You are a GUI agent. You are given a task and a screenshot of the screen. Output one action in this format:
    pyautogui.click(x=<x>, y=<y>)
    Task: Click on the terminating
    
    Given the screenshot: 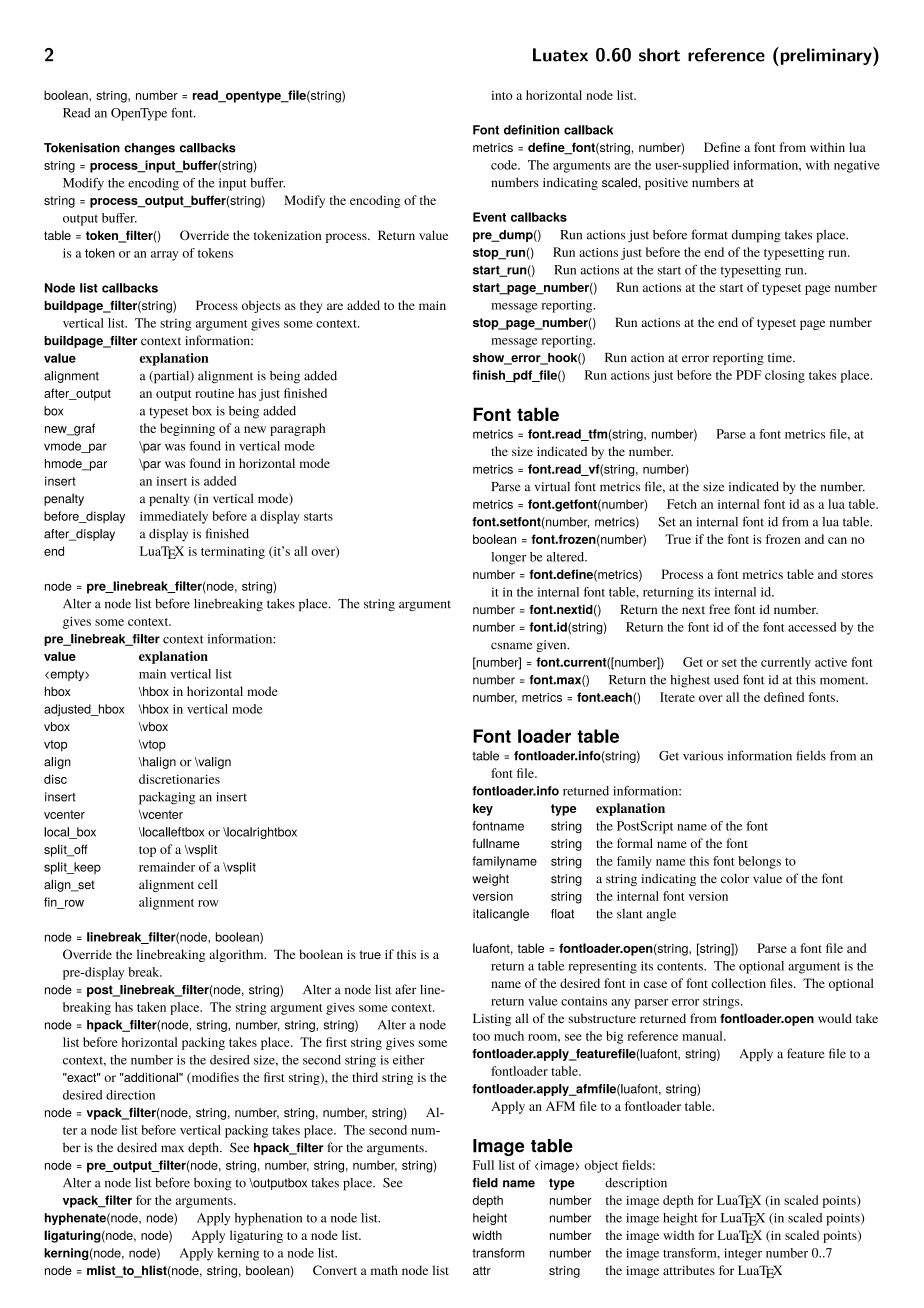 What is the action you would take?
    pyautogui.click(x=233, y=553)
